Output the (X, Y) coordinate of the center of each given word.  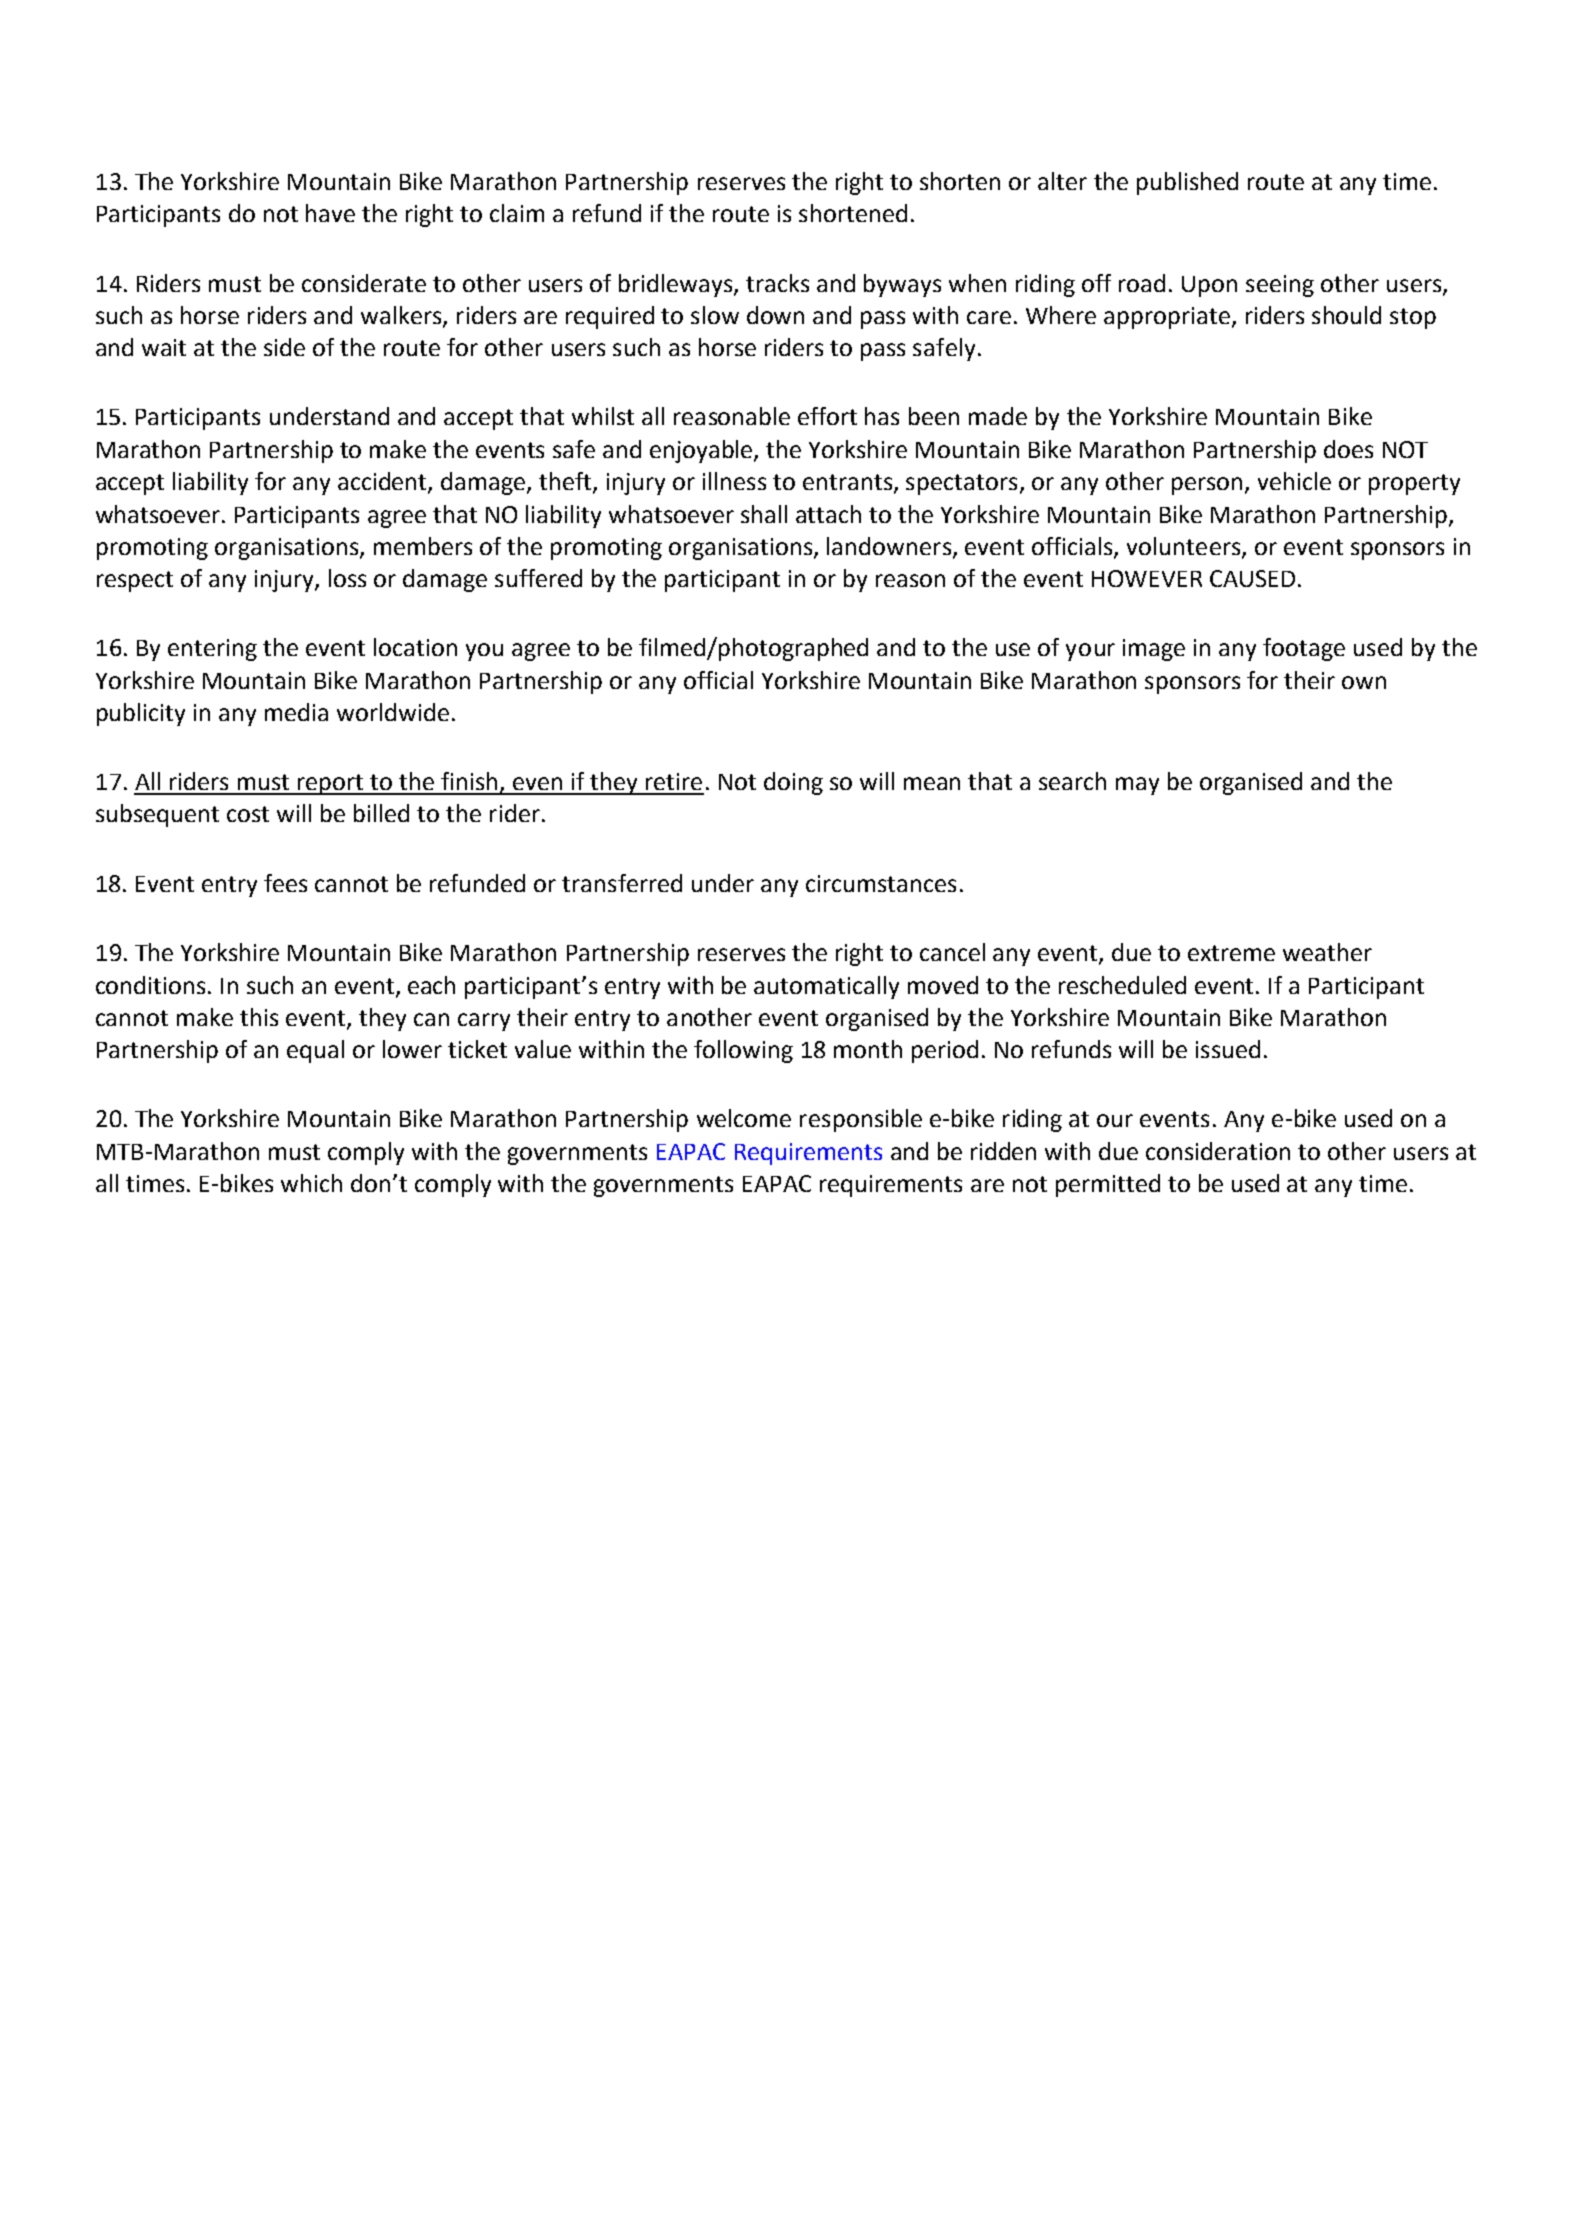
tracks (777, 283)
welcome (744, 1118)
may (1137, 786)
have (330, 213)
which (311, 1183)
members (423, 546)
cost (248, 814)
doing (793, 783)
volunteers (1183, 546)
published (1187, 183)
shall (764, 514)
